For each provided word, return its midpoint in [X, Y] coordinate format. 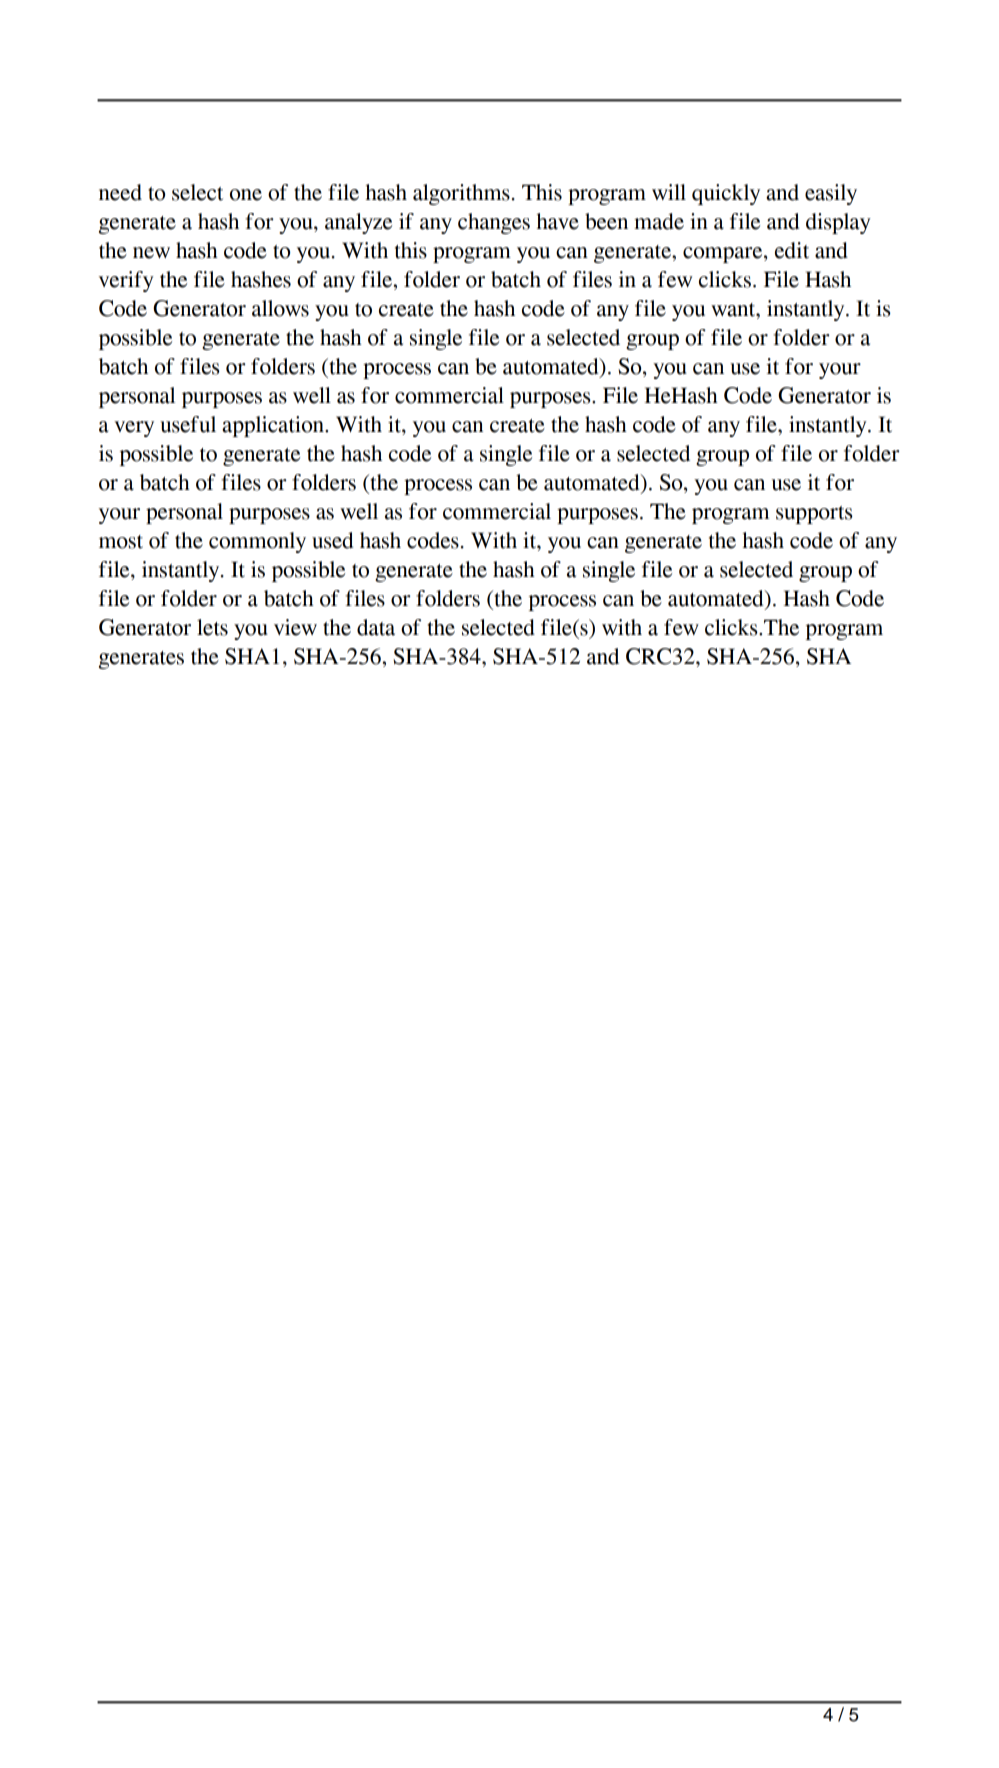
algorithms [461, 194]
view [295, 627]
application [274, 426]
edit [792, 250]
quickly [726, 194]
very [134, 429]
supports [814, 515]
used [333, 540]
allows [280, 308]
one [246, 195]
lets [212, 627]
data [376, 627]
